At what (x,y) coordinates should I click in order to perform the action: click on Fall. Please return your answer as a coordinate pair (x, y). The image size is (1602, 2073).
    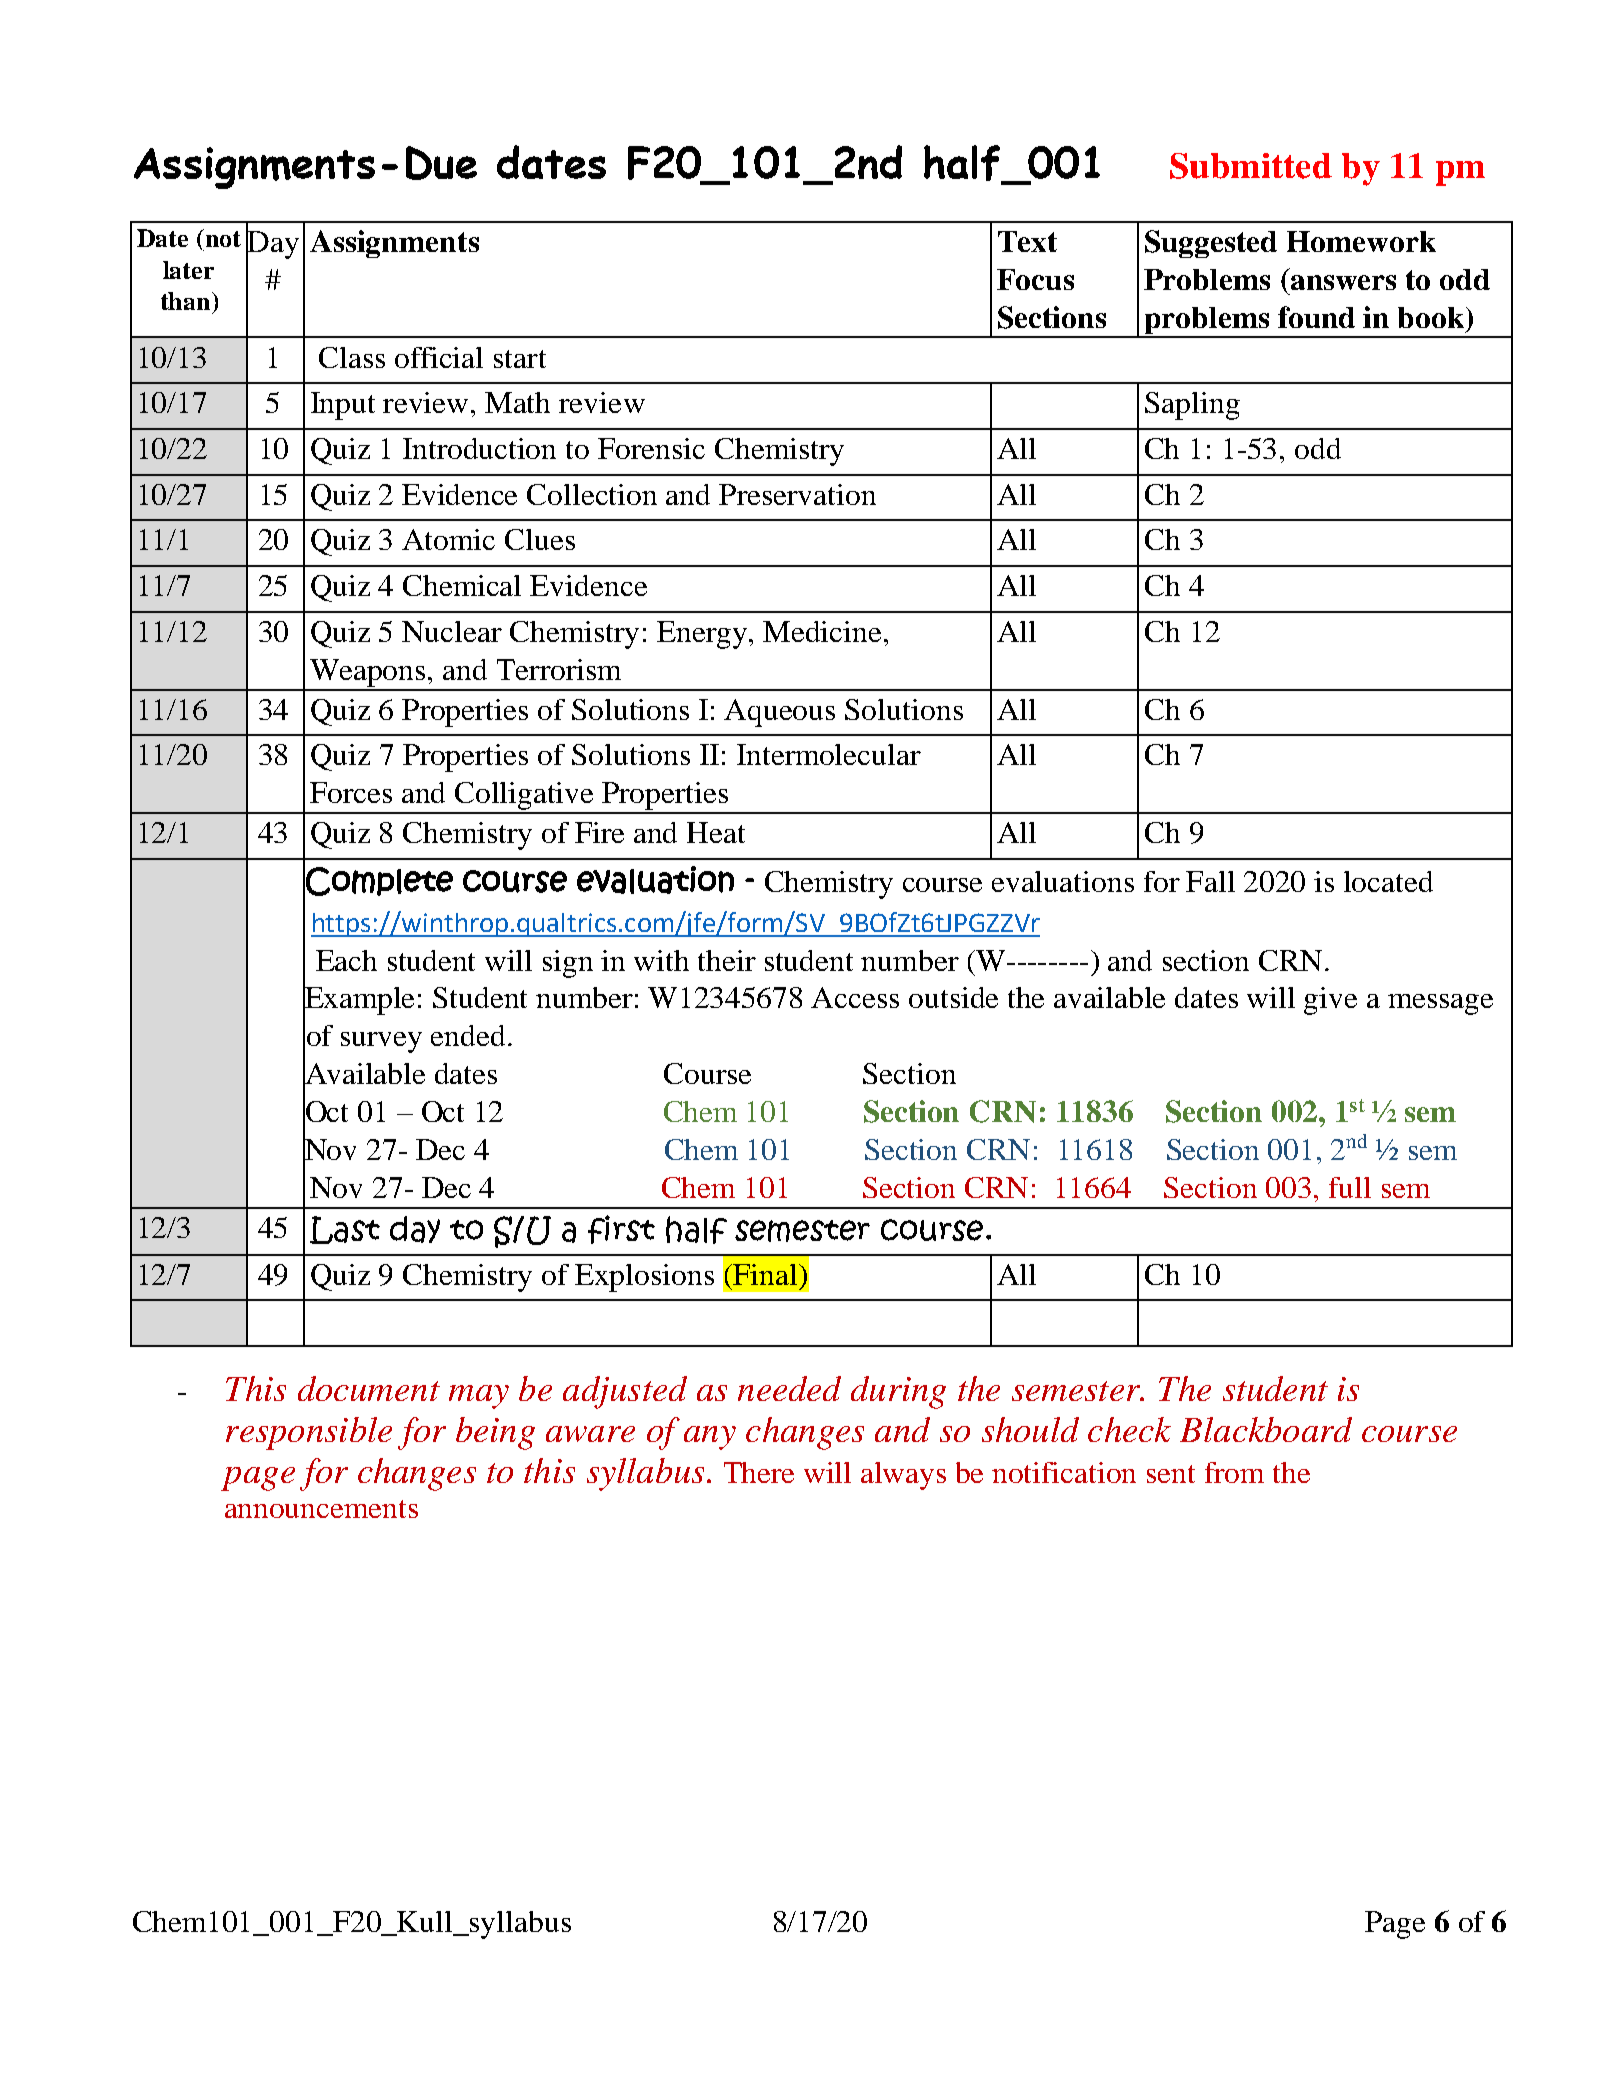
    Looking at the image, I should click on (1210, 881).
